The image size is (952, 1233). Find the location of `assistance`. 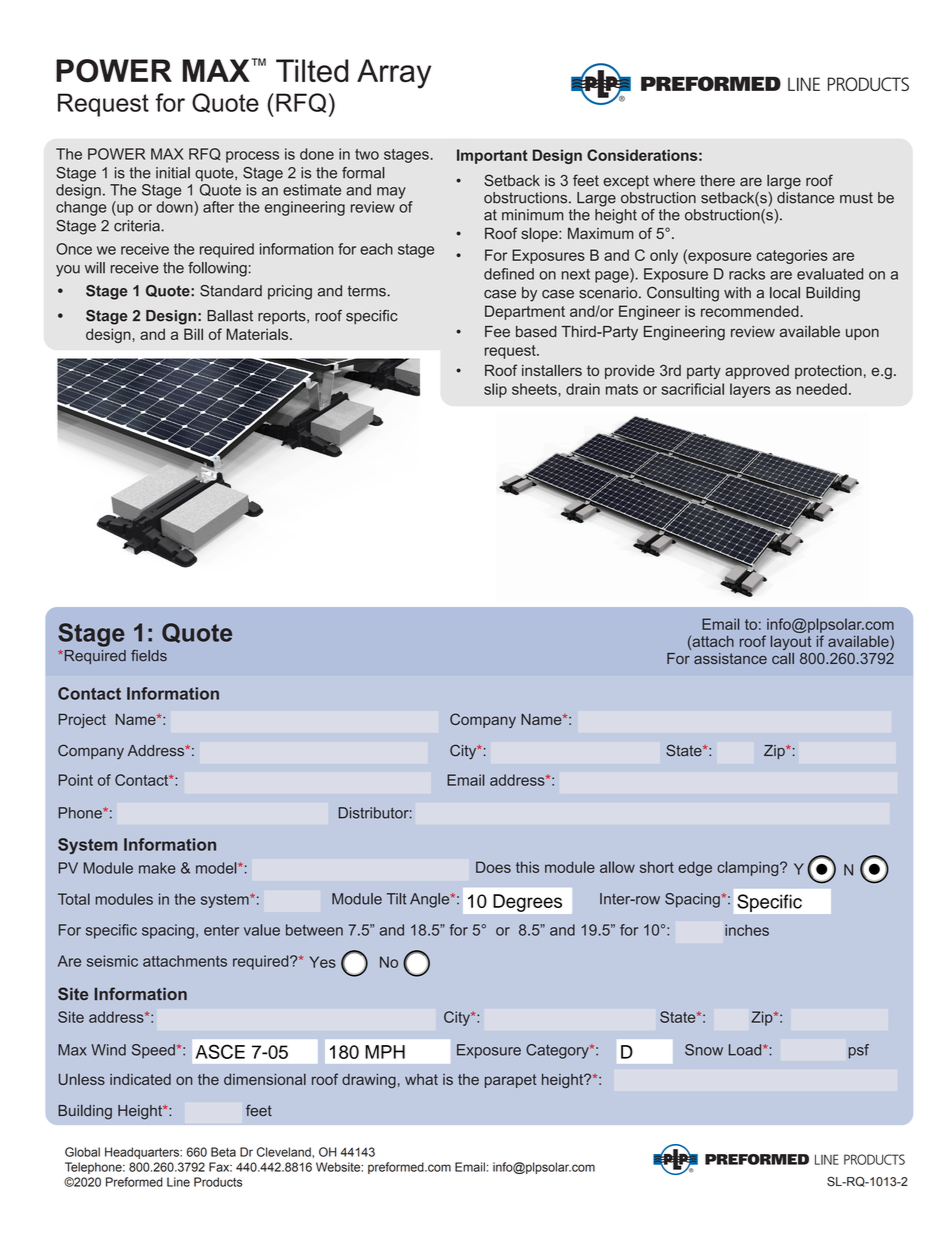

assistance is located at coordinates (730, 658).
